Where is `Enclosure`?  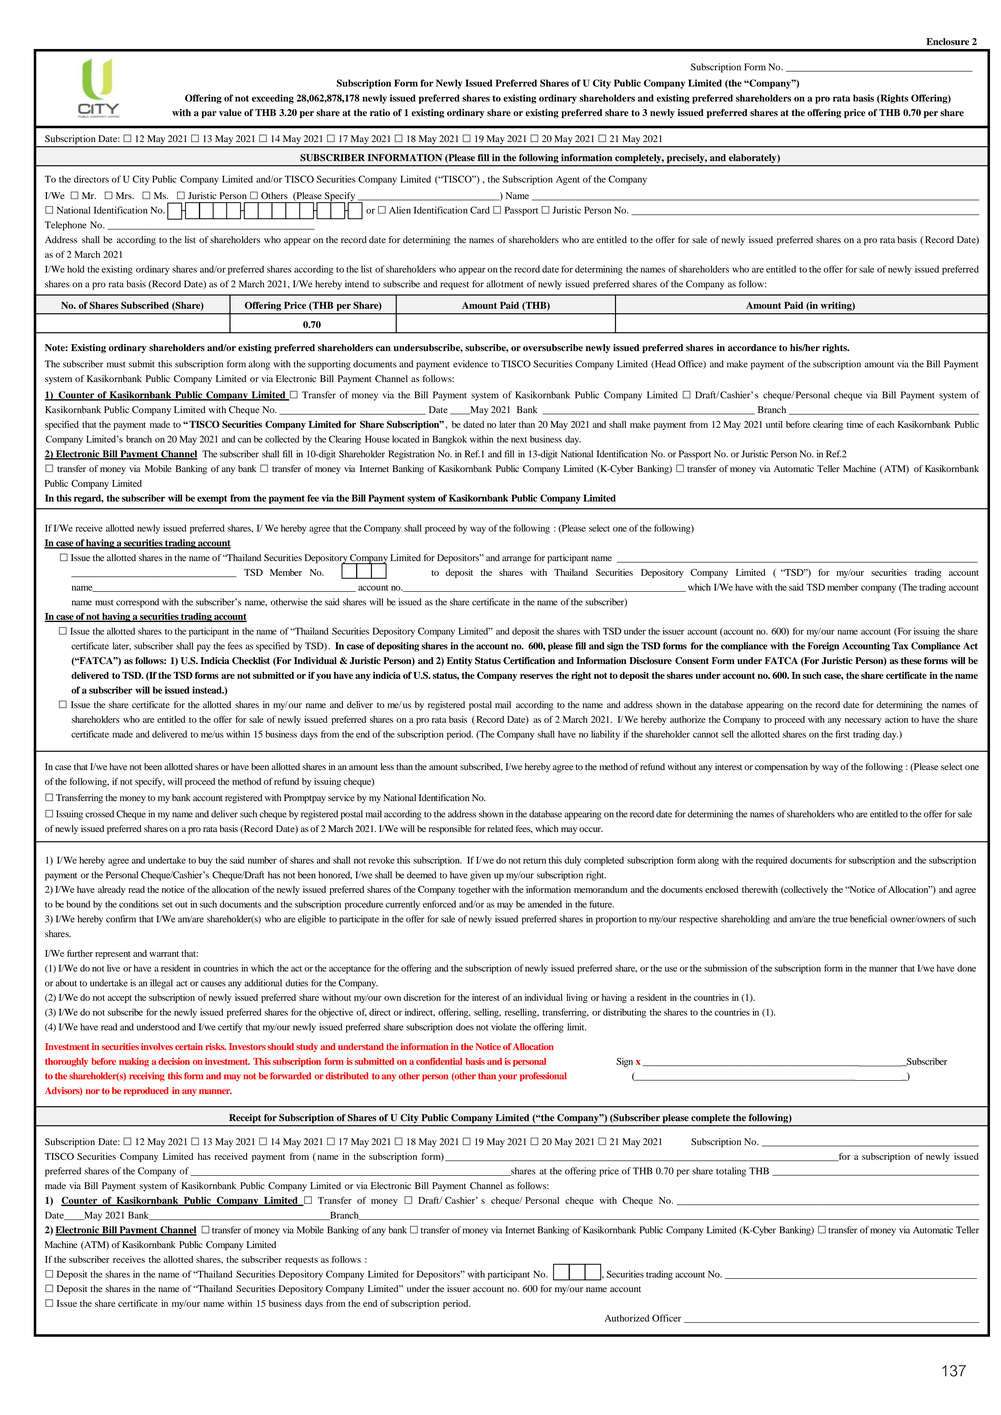 Enclosure is located at coordinates (948, 41).
